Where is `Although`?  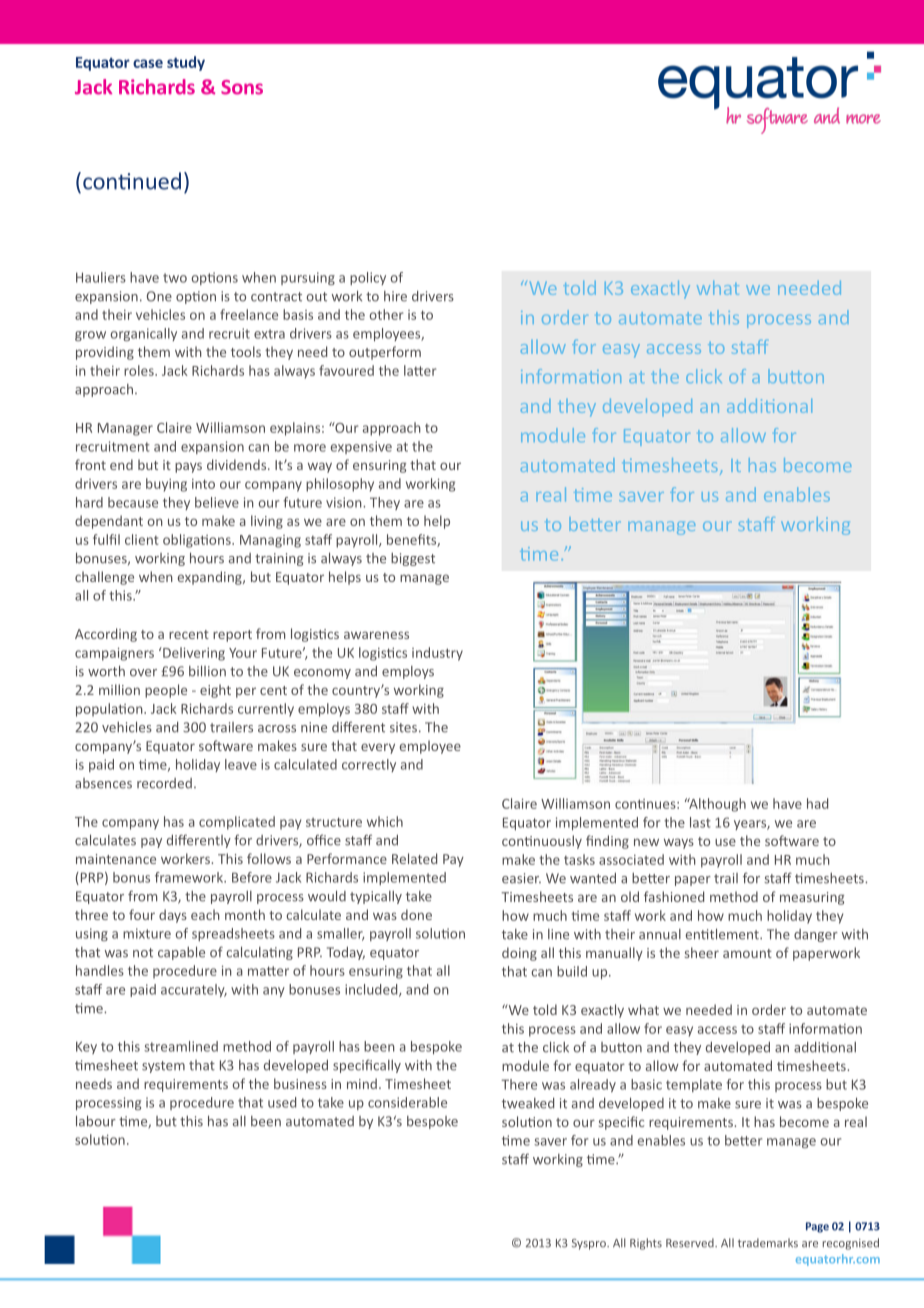 Although is located at coordinates (716, 805).
